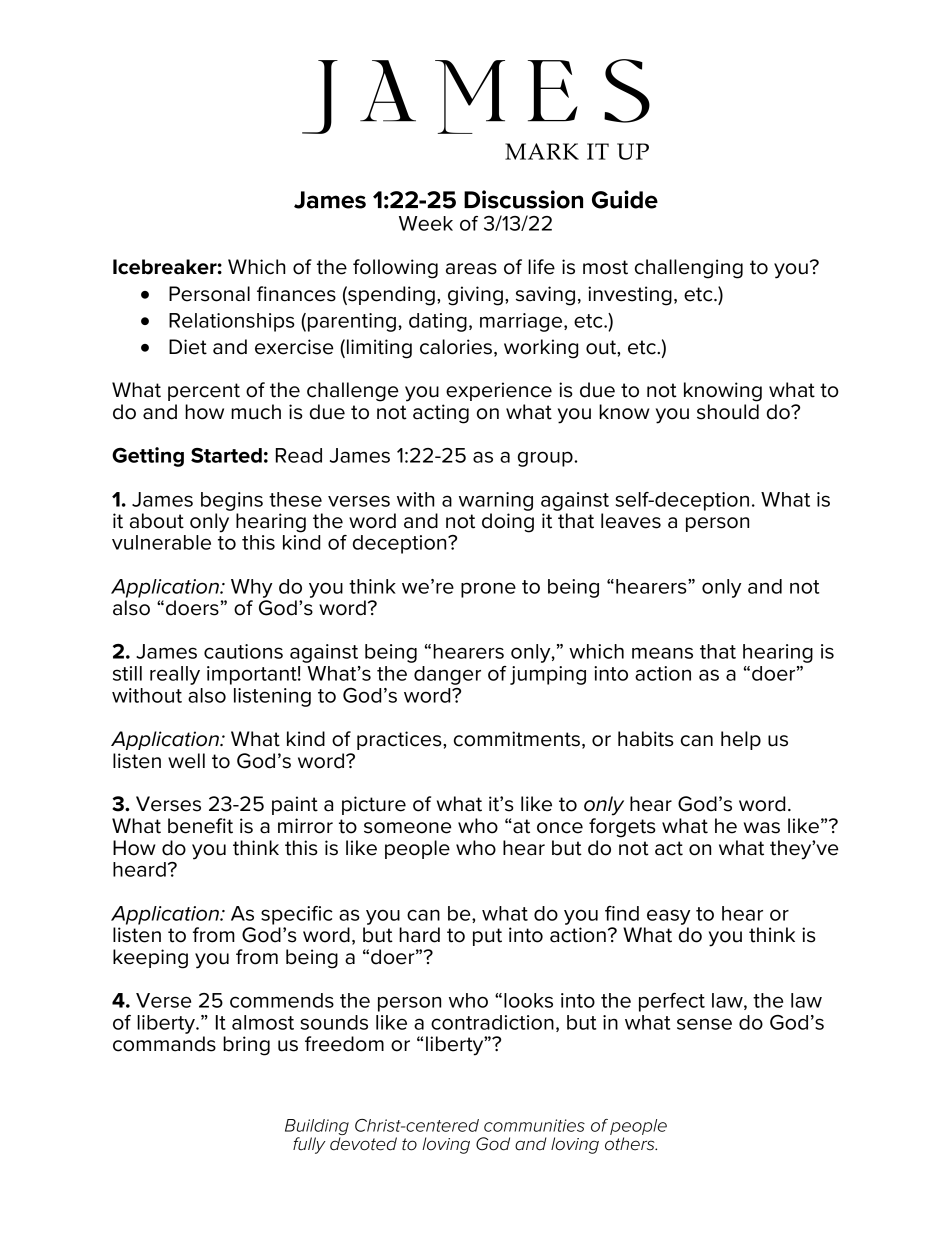  What do you see at coordinates (426, 223) in the screenshot?
I see `Week` at bounding box center [426, 223].
